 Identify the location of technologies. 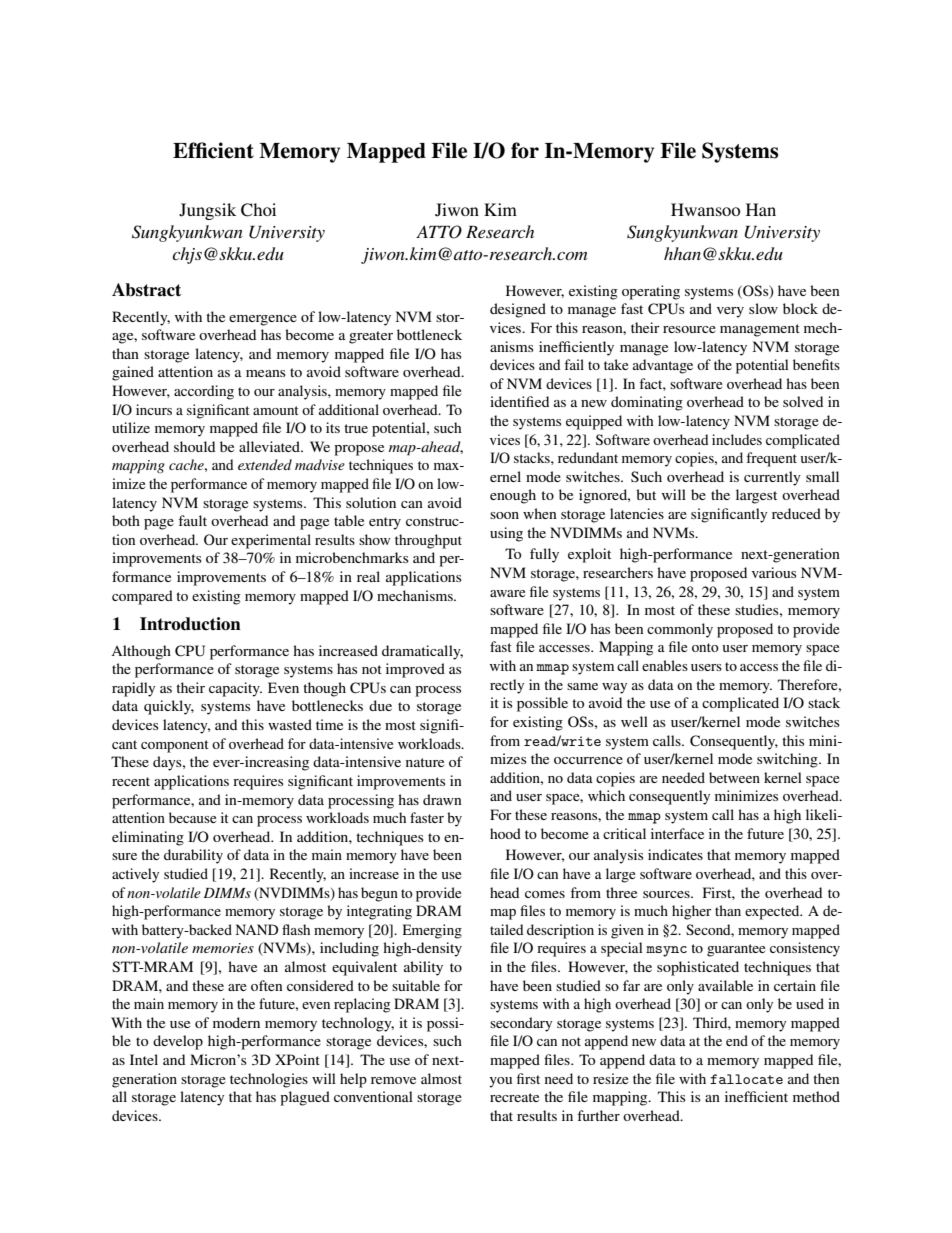
(269, 1080).
